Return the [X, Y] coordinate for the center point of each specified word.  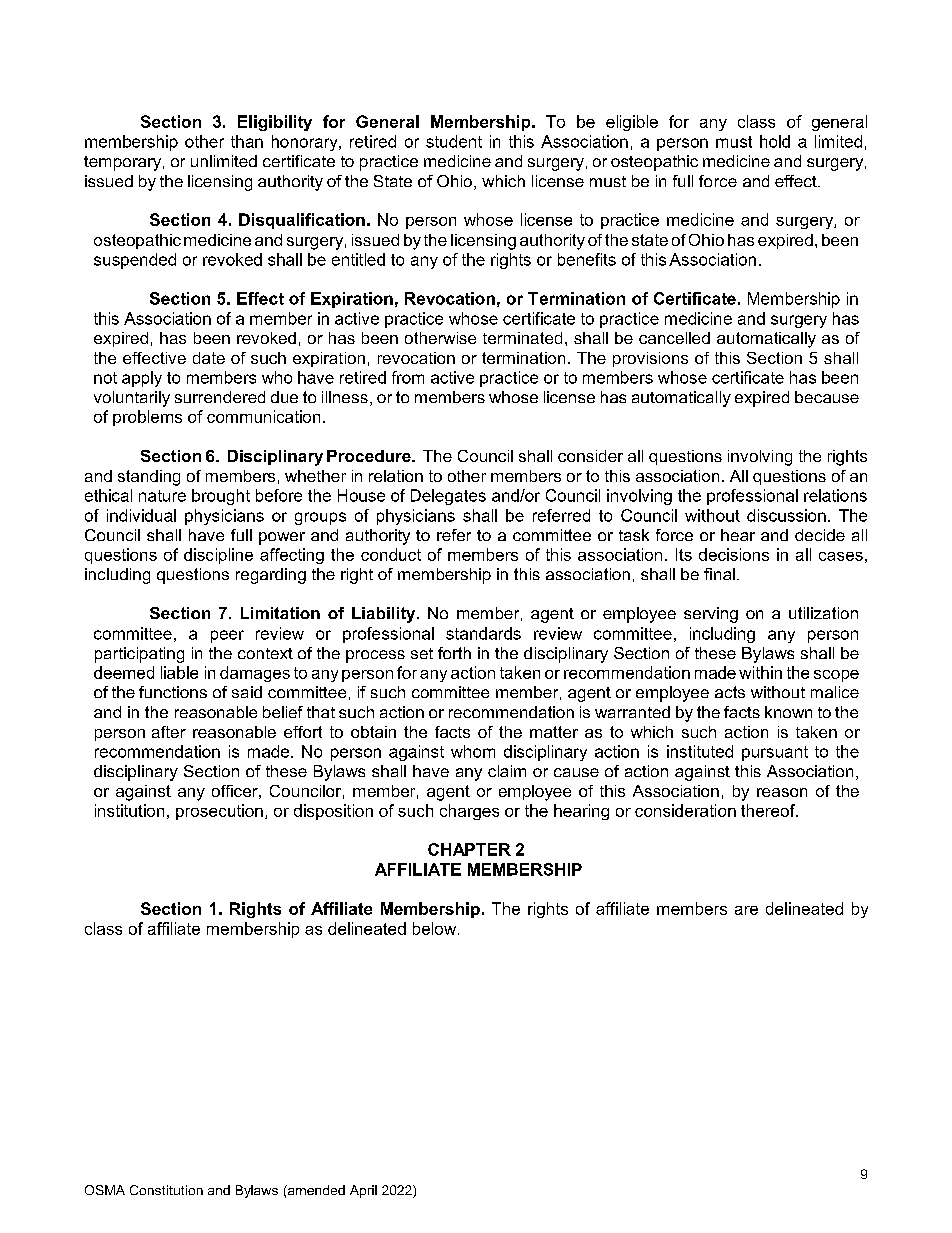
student [454, 141]
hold [775, 141]
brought [221, 497]
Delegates [448, 497]
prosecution [219, 812]
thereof [769, 810]
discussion [786, 515]
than [247, 141]
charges [469, 812]
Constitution [166, 1190]
